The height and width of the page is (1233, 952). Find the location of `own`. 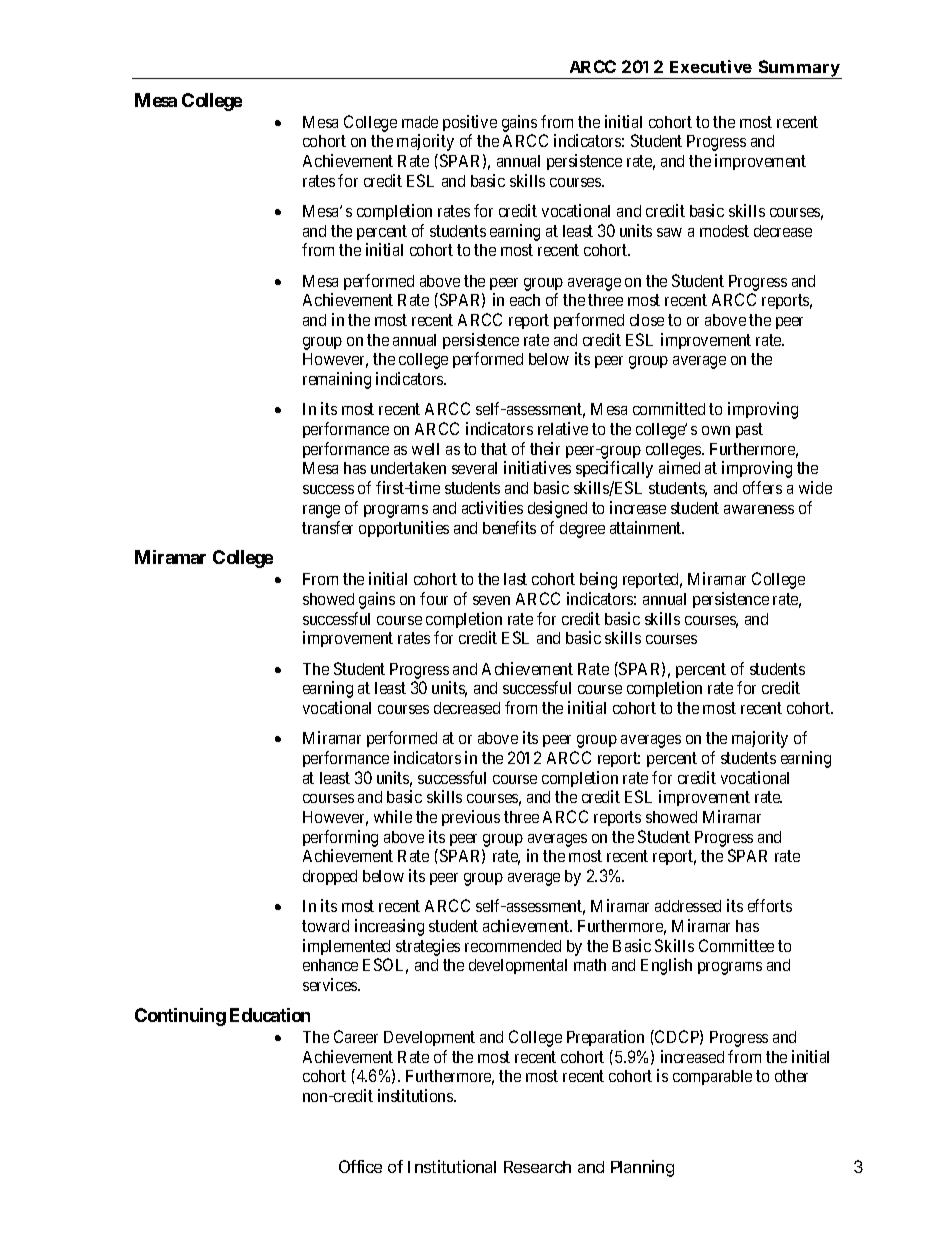

own is located at coordinates (716, 430).
